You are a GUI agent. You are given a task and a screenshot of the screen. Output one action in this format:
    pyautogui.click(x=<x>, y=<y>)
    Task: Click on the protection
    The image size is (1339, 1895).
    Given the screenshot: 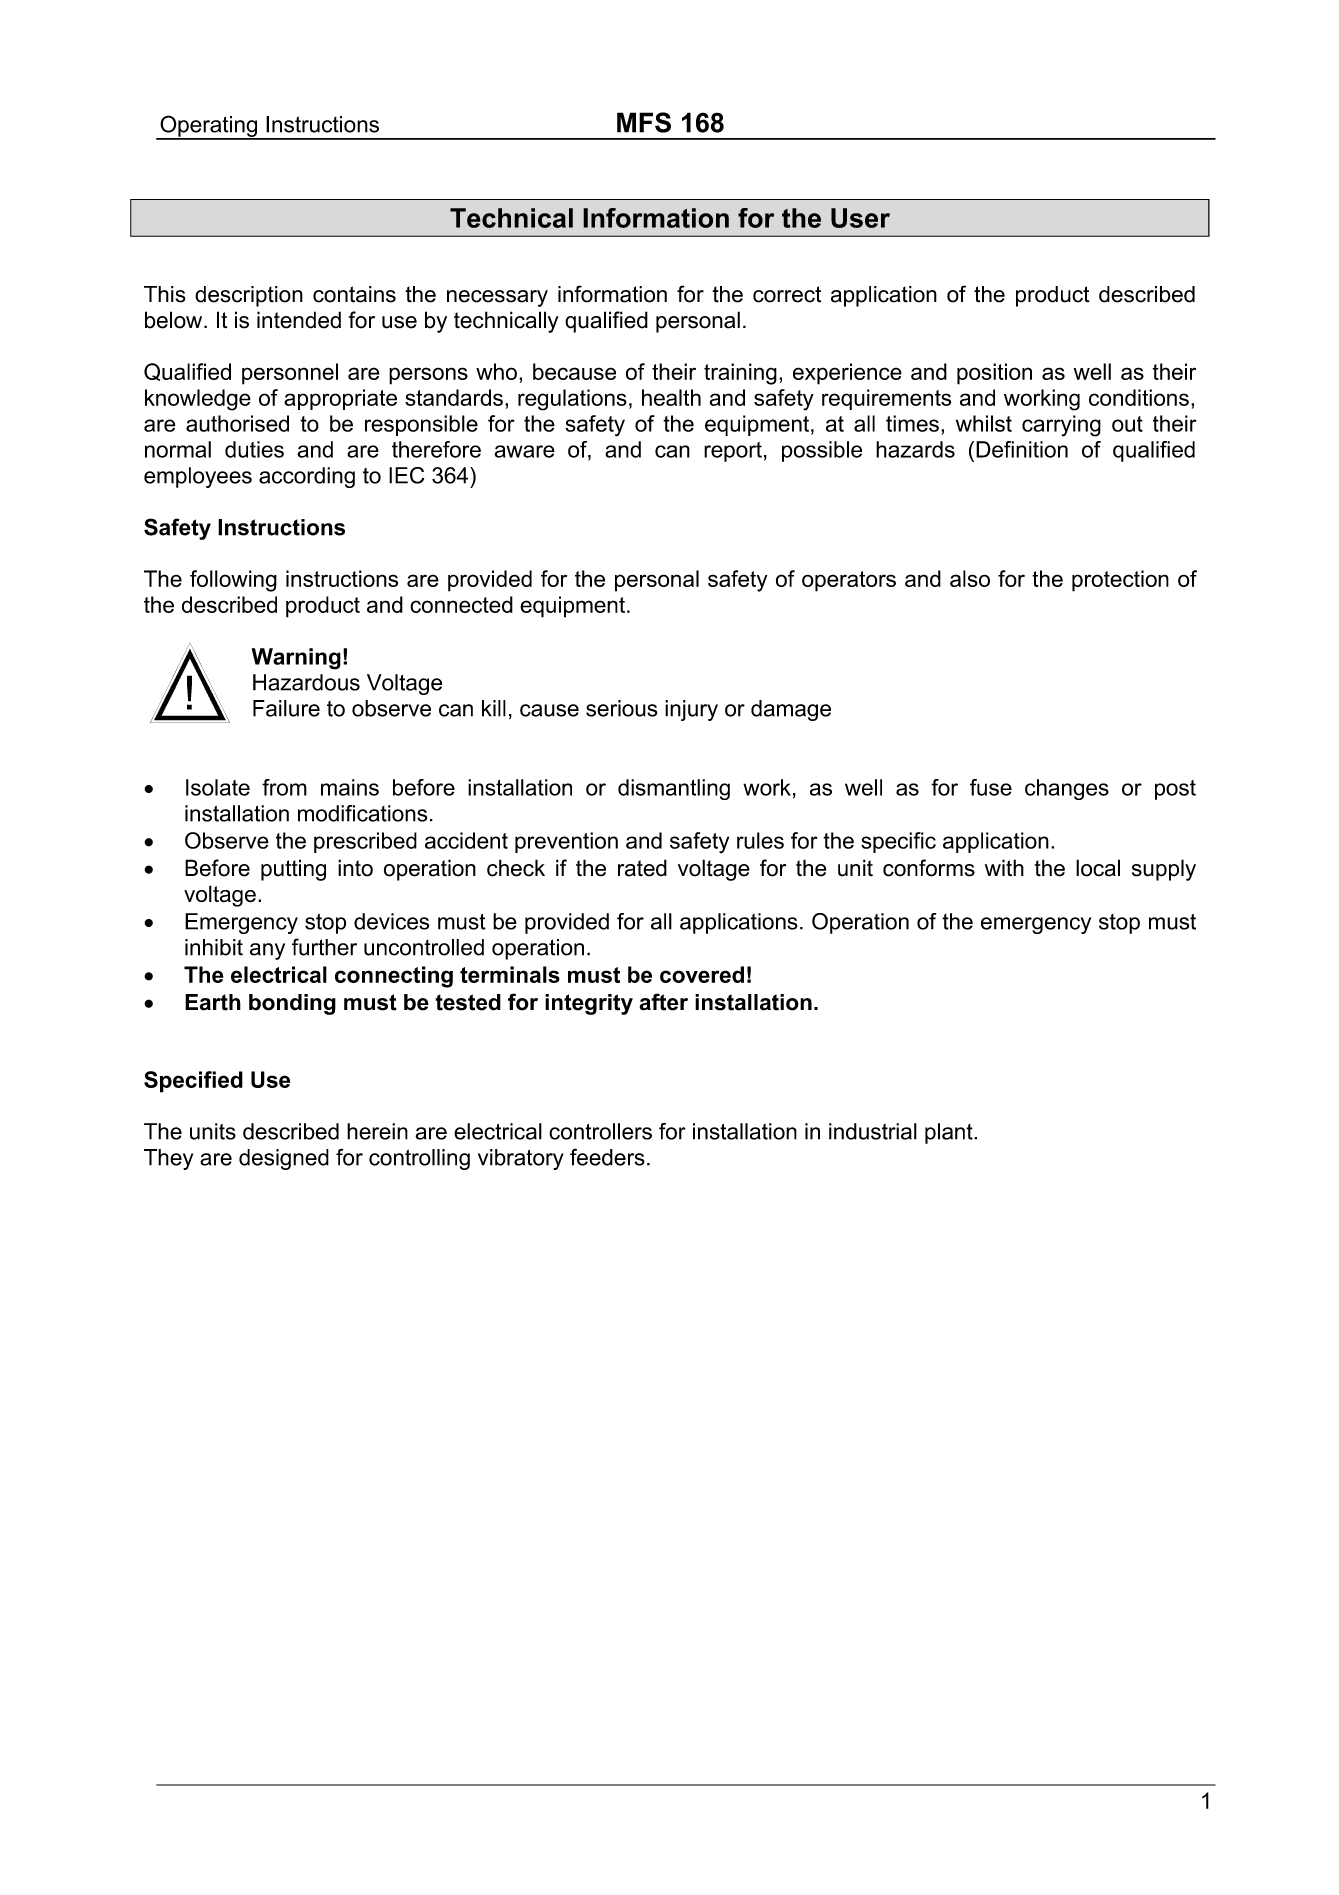 What is the action you would take?
    pyautogui.click(x=1120, y=581)
